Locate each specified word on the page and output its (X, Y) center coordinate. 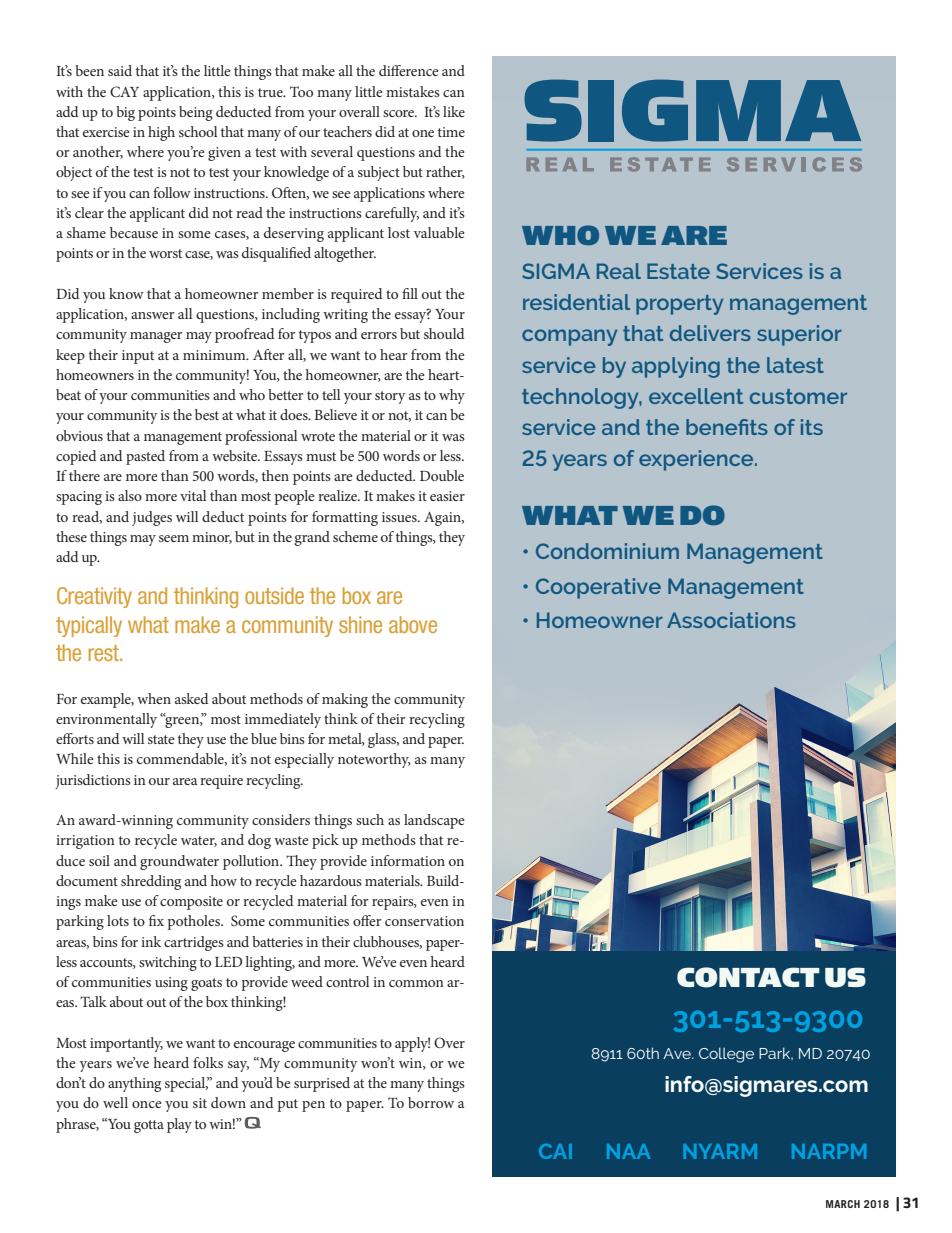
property (679, 305)
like (454, 111)
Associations (731, 620)
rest (105, 653)
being (196, 113)
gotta (149, 1126)
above (413, 624)
